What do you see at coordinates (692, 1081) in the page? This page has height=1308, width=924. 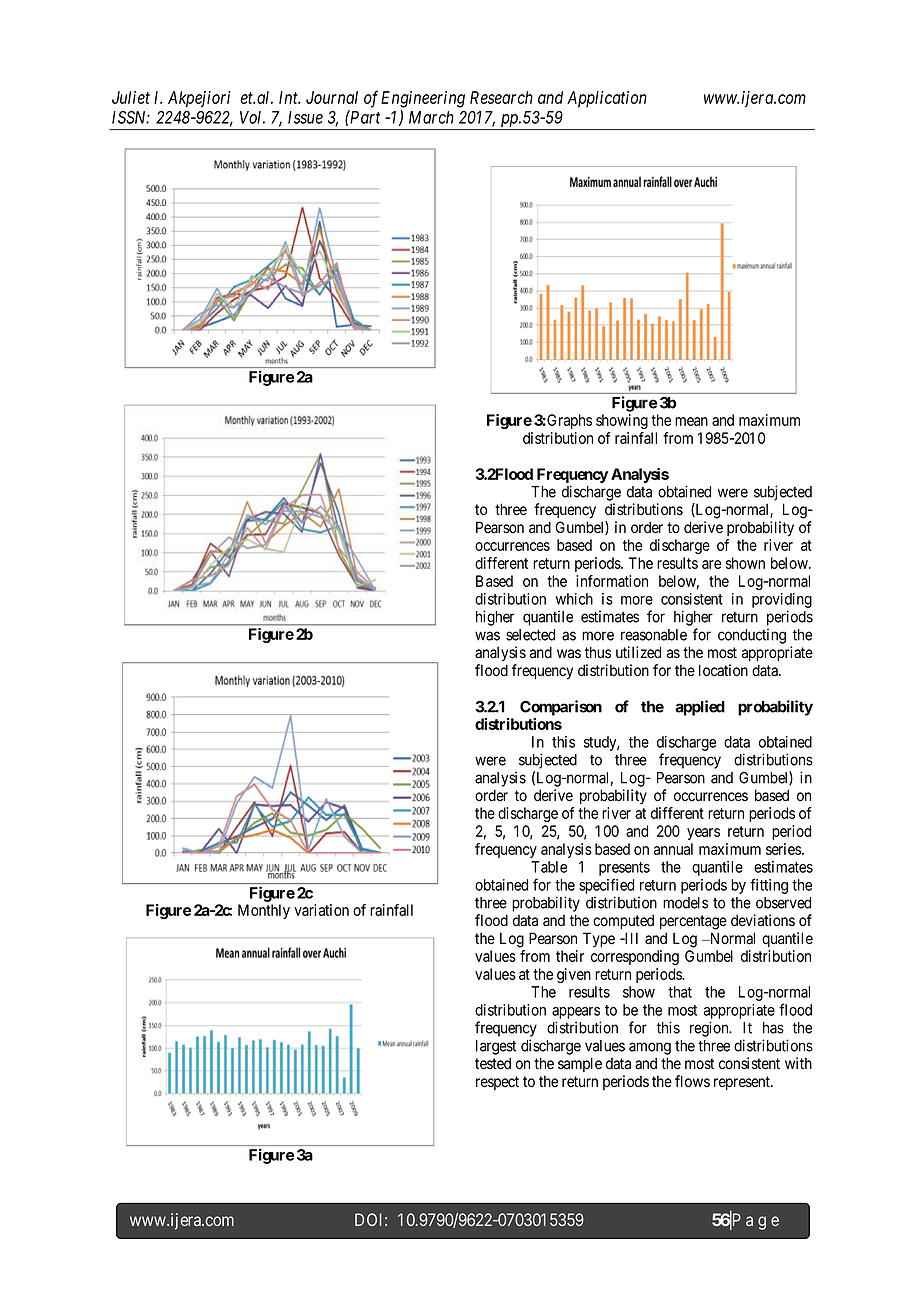 I see `flows` at bounding box center [692, 1081].
